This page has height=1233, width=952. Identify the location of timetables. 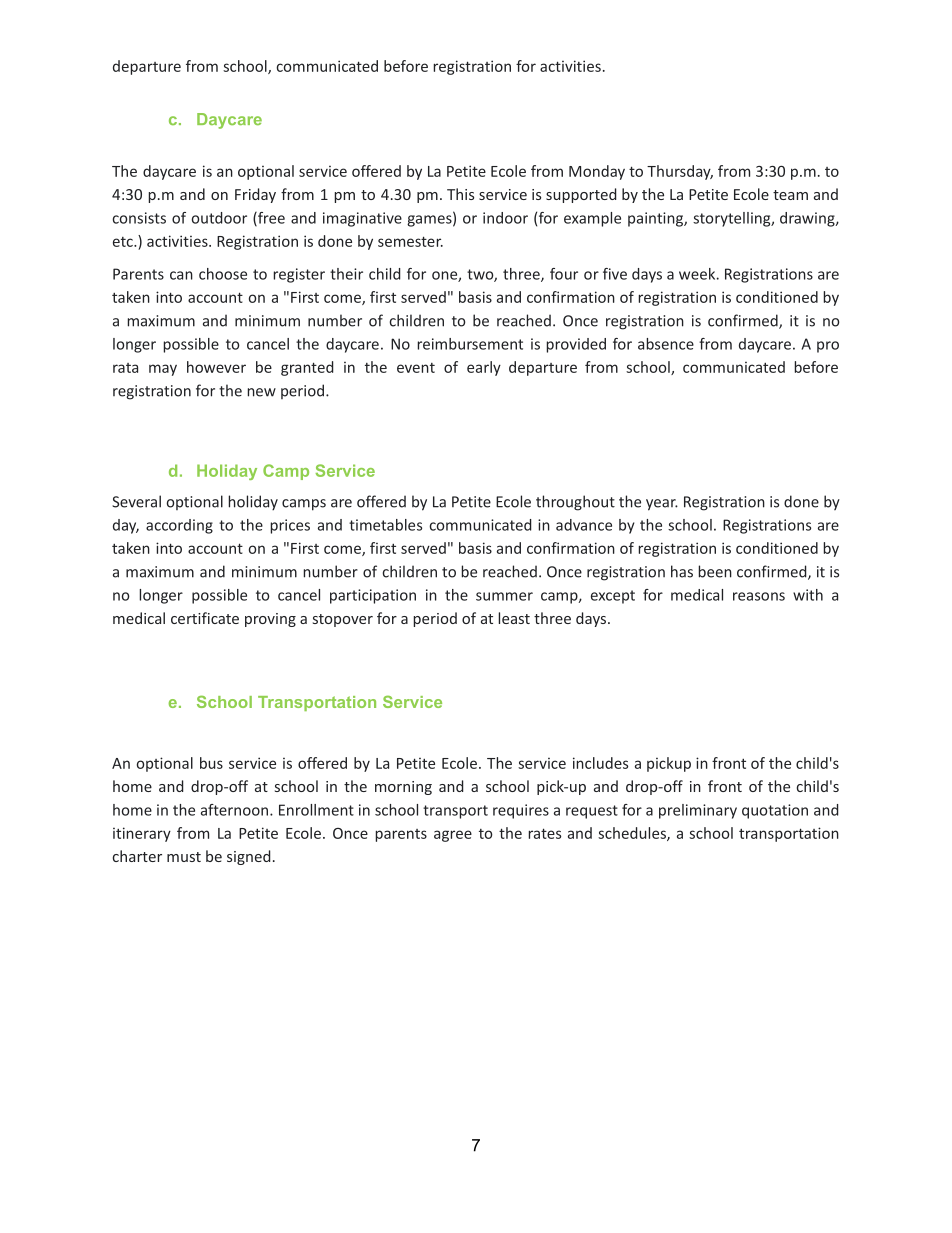
(385, 525).
